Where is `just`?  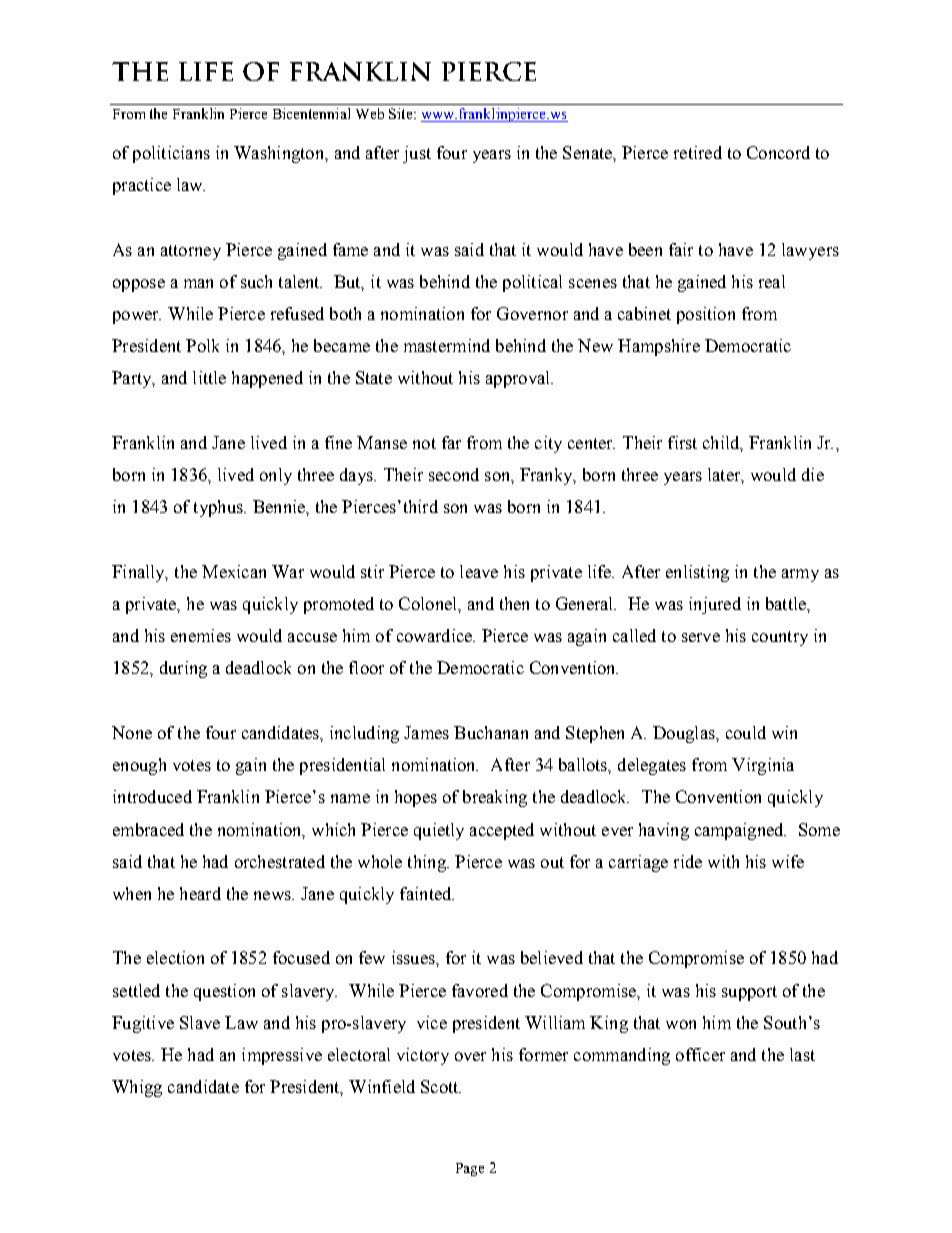
just is located at coordinates (417, 154).
